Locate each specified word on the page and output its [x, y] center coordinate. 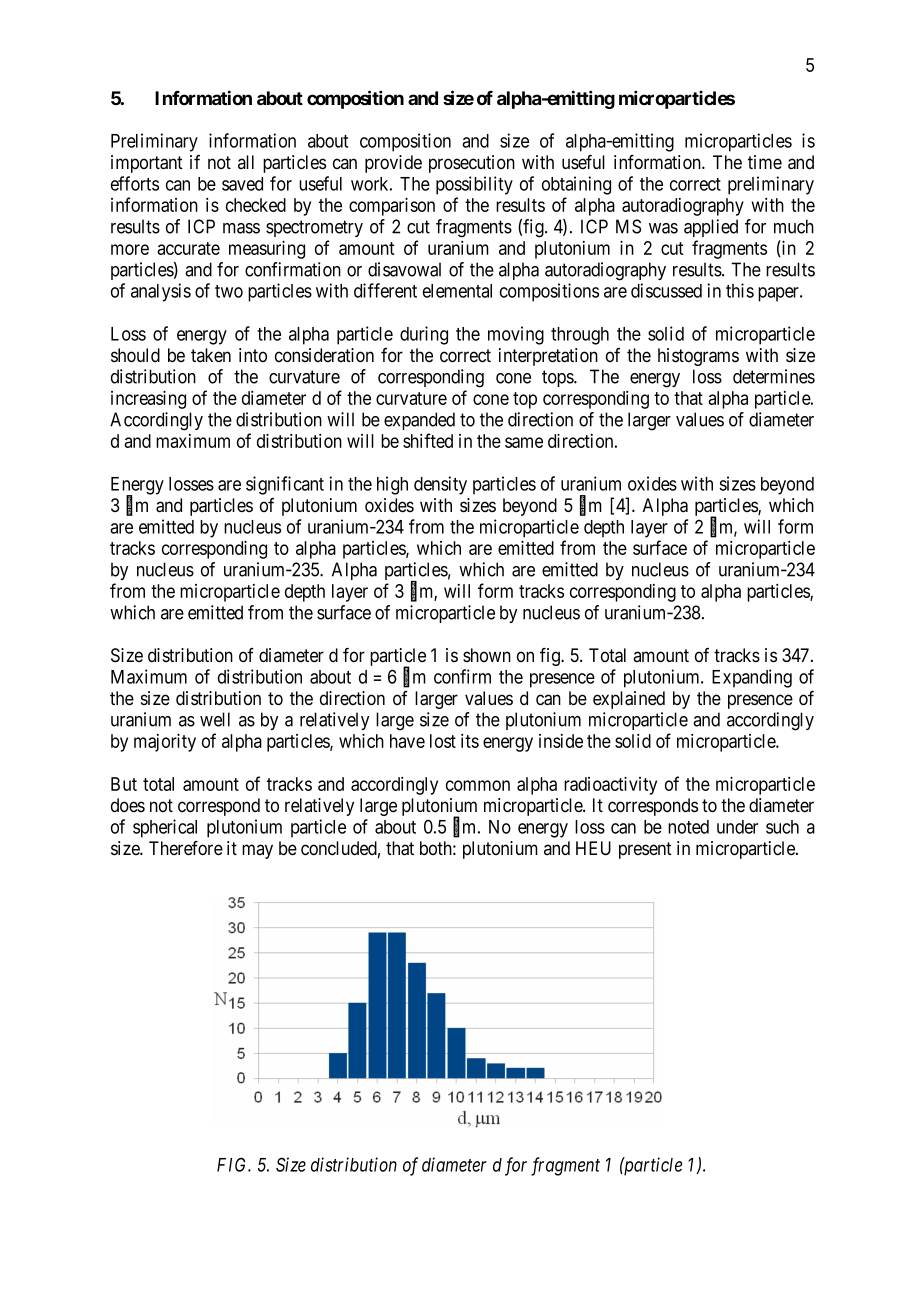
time [765, 162]
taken [211, 355]
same [524, 442]
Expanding [752, 678]
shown [487, 655]
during [424, 335]
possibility [474, 185]
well [215, 719]
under [737, 827]
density [440, 485]
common [478, 785]
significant [285, 485]
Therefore [186, 848]
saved [242, 184]
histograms [698, 357]
